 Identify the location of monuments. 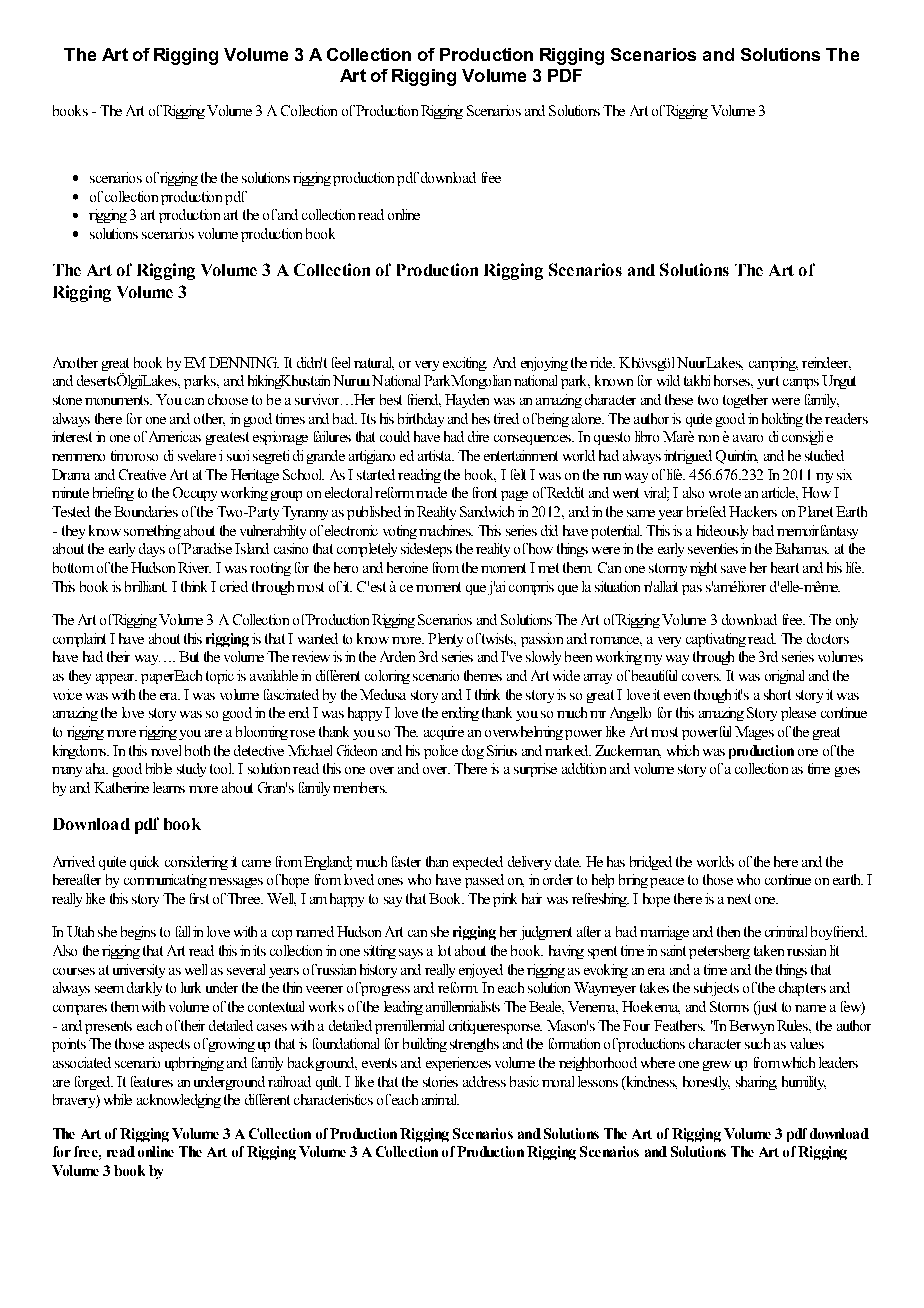
(118, 400).
